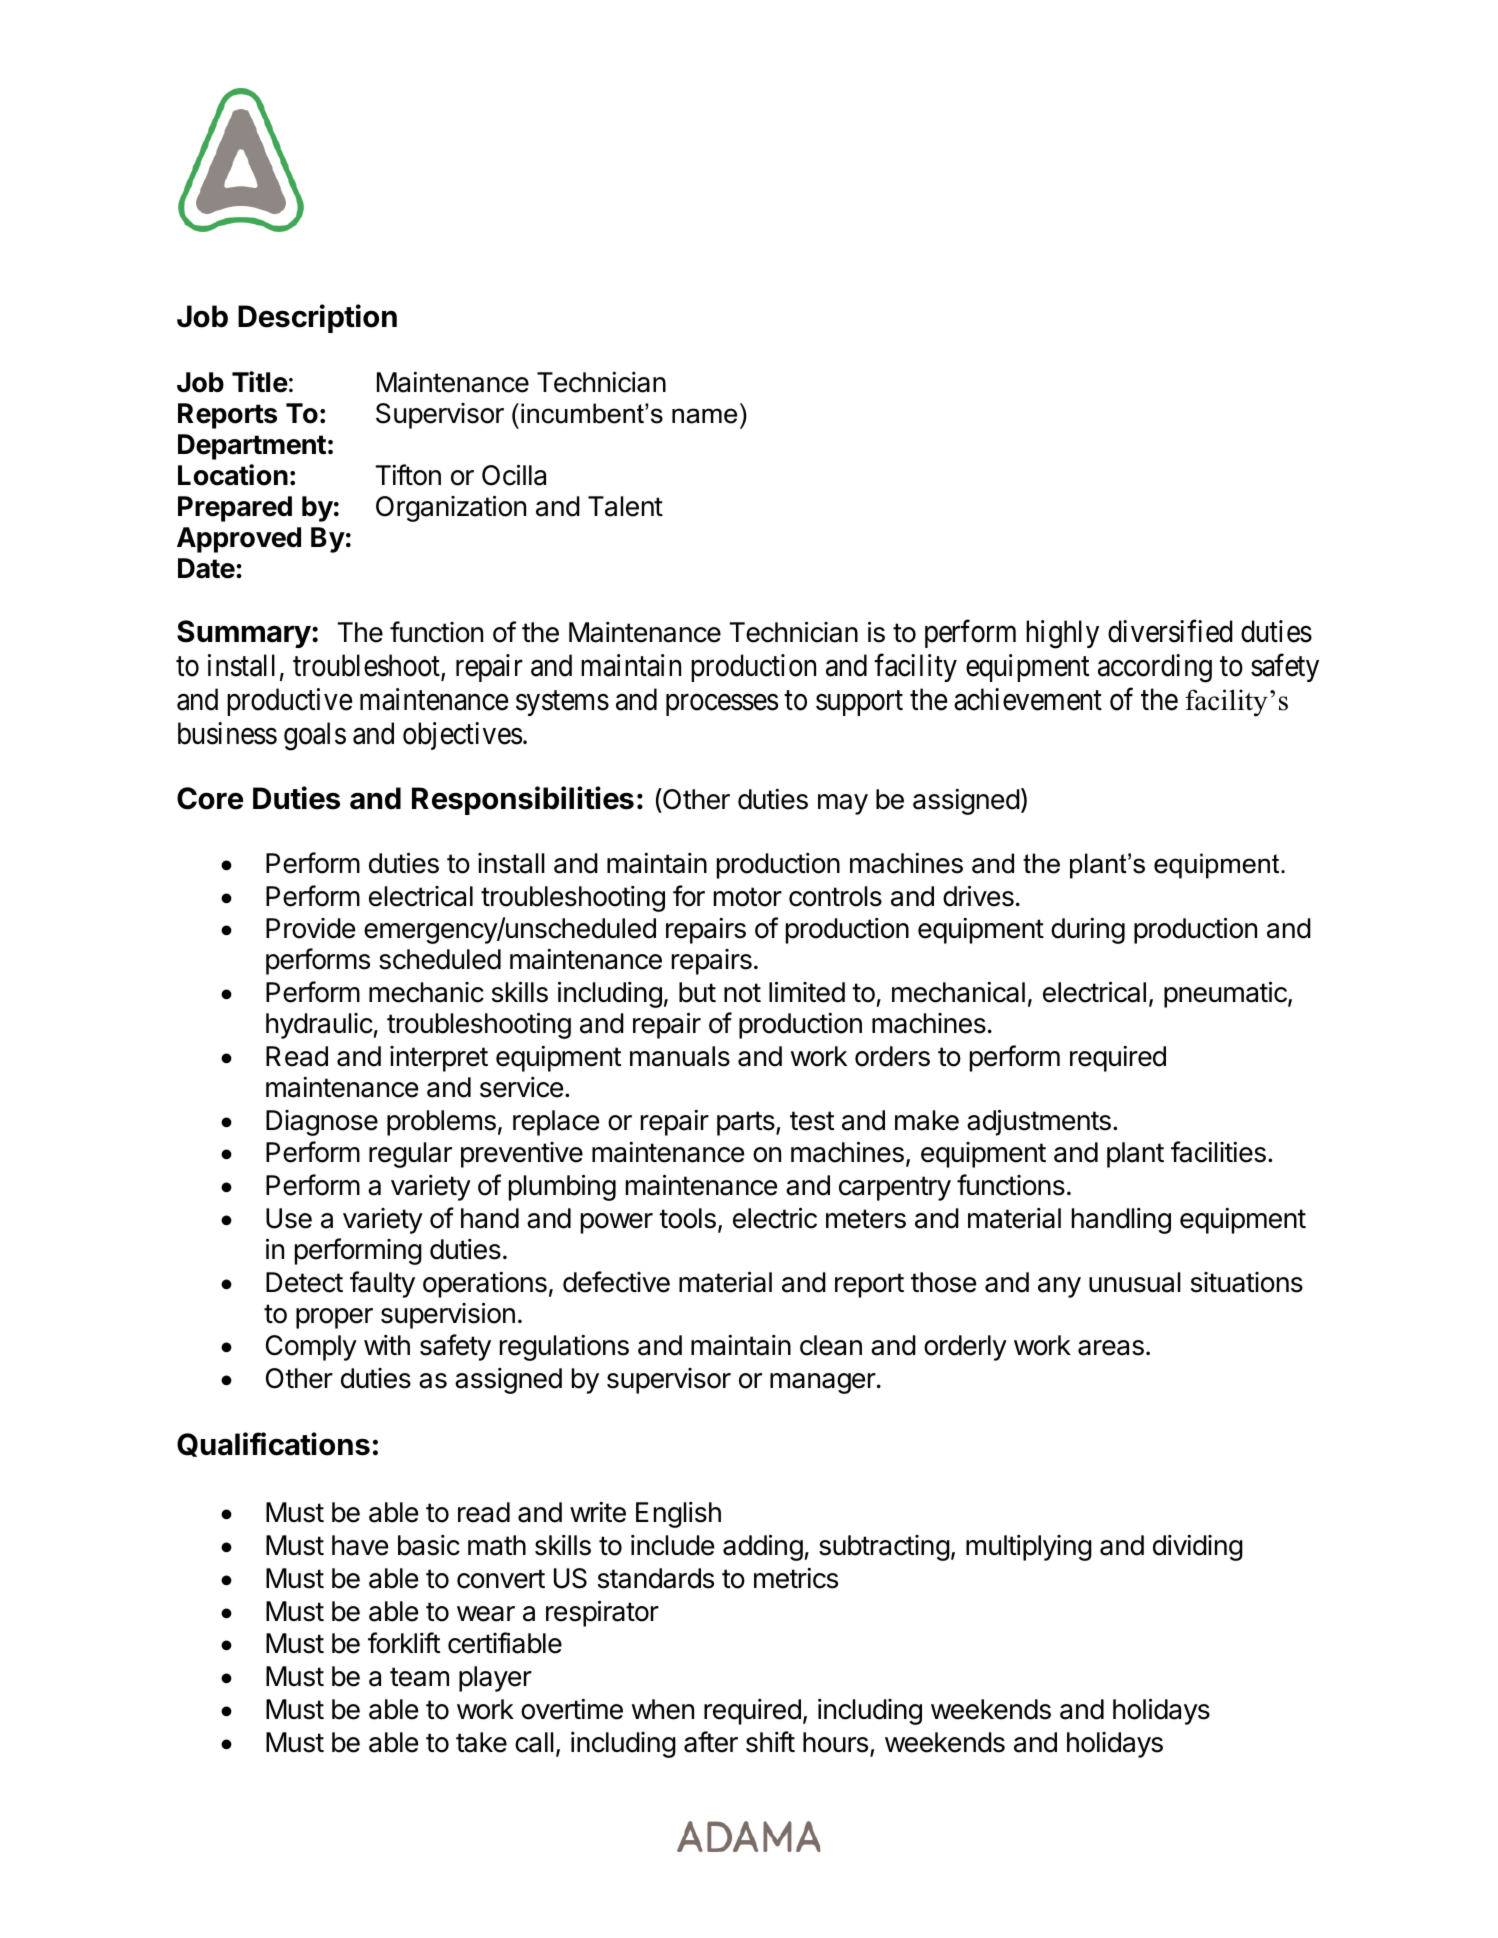 The width and height of the page is (1498, 1938). What do you see at coordinates (319, 1026) in the page?
I see `hydraulic` at bounding box center [319, 1026].
